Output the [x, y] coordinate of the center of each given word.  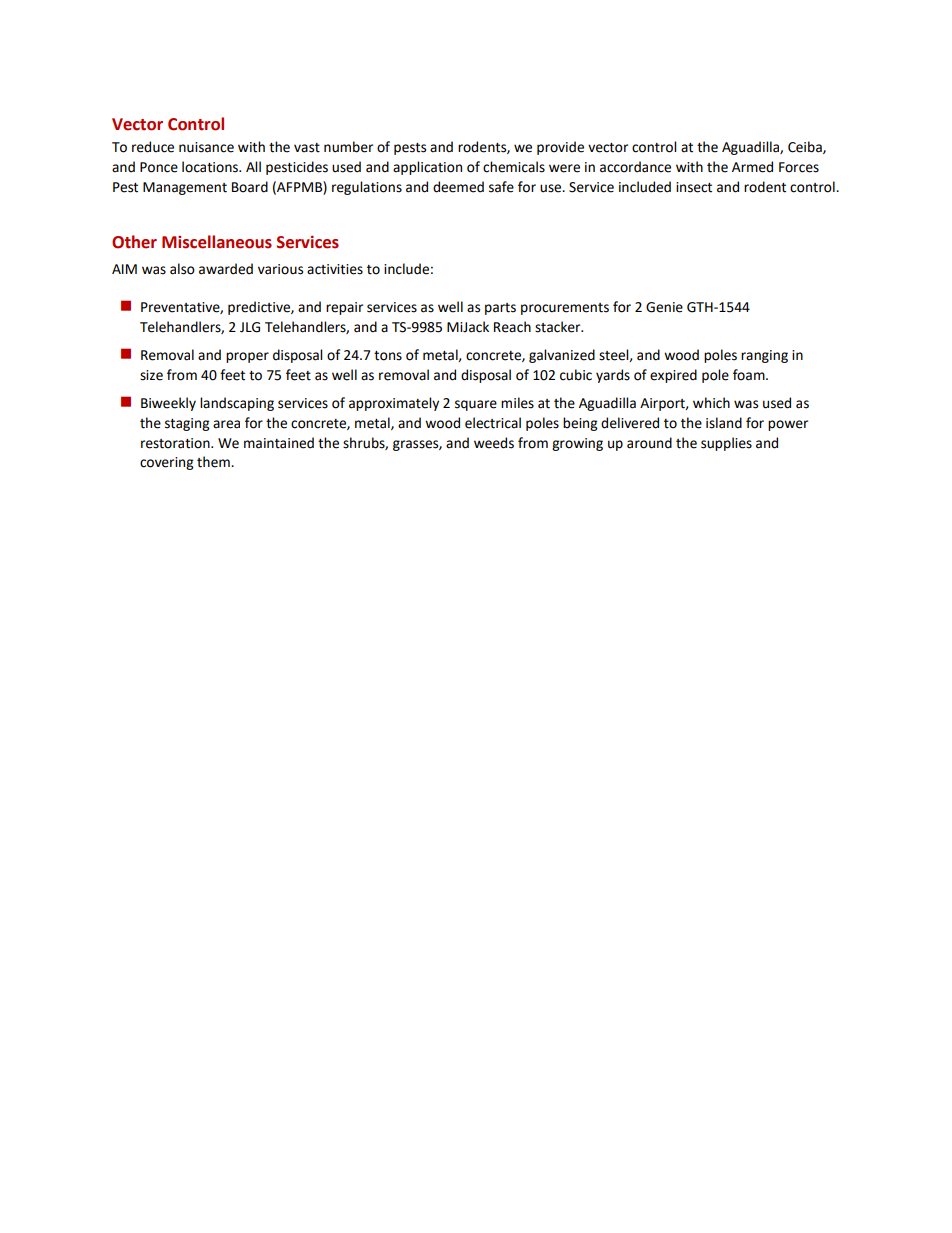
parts [500, 309]
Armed [752, 167]
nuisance [206, 147]
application [427, 168]
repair [344, 308]
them [214, 462]
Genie [664, 307]
